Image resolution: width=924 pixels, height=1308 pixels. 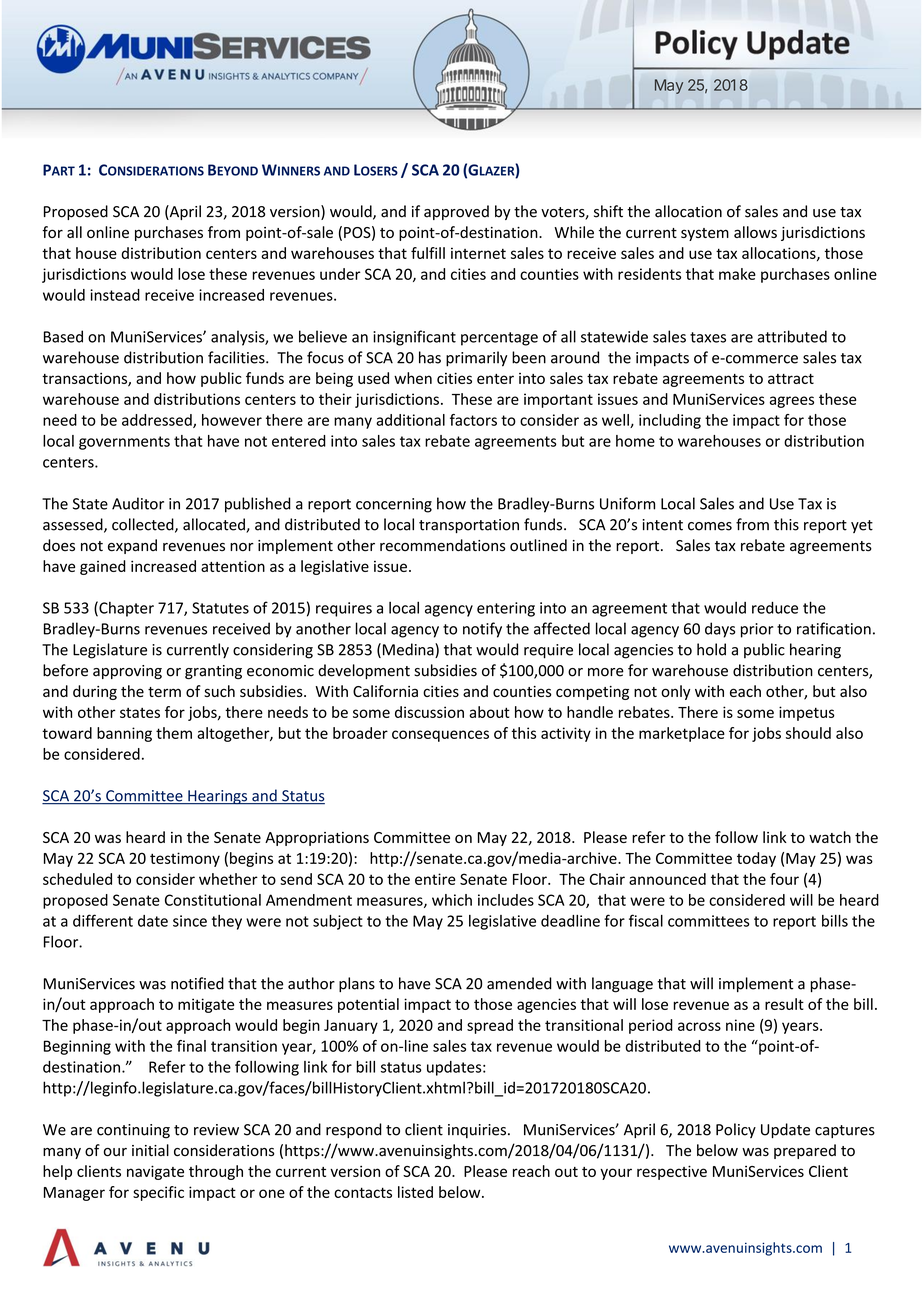 What do you see at coordinates (482, 630) in the screenshot?
I see `notify` at bounding box center [482, 630].
